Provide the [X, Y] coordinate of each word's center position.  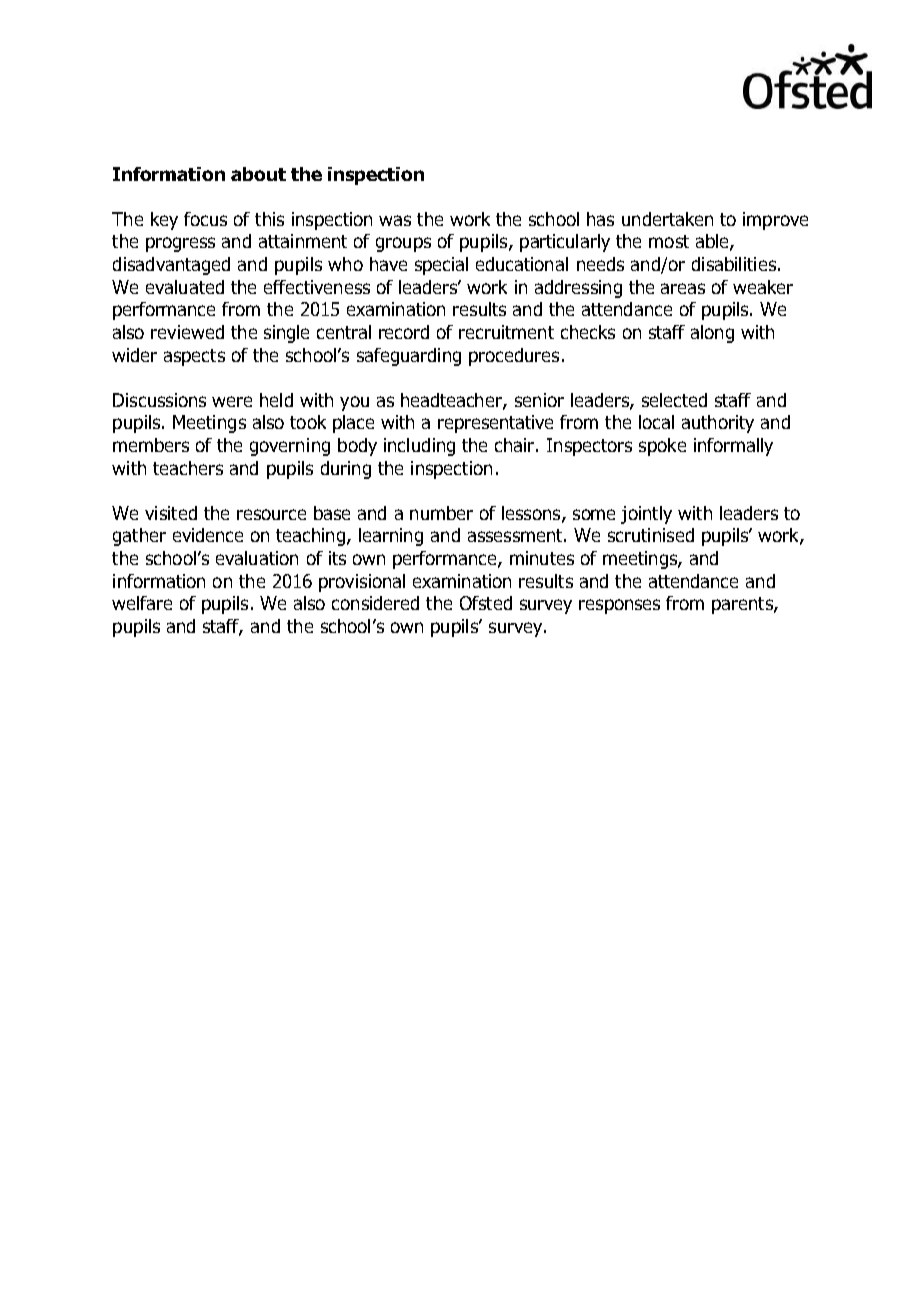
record [404, 332]
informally [733, 447]
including [419, 447]
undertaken [667, 219]
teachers [188, 468]
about [258, 174]
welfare [142, 603]
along [712, 334]
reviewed [187, 332]
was [395, 220]
